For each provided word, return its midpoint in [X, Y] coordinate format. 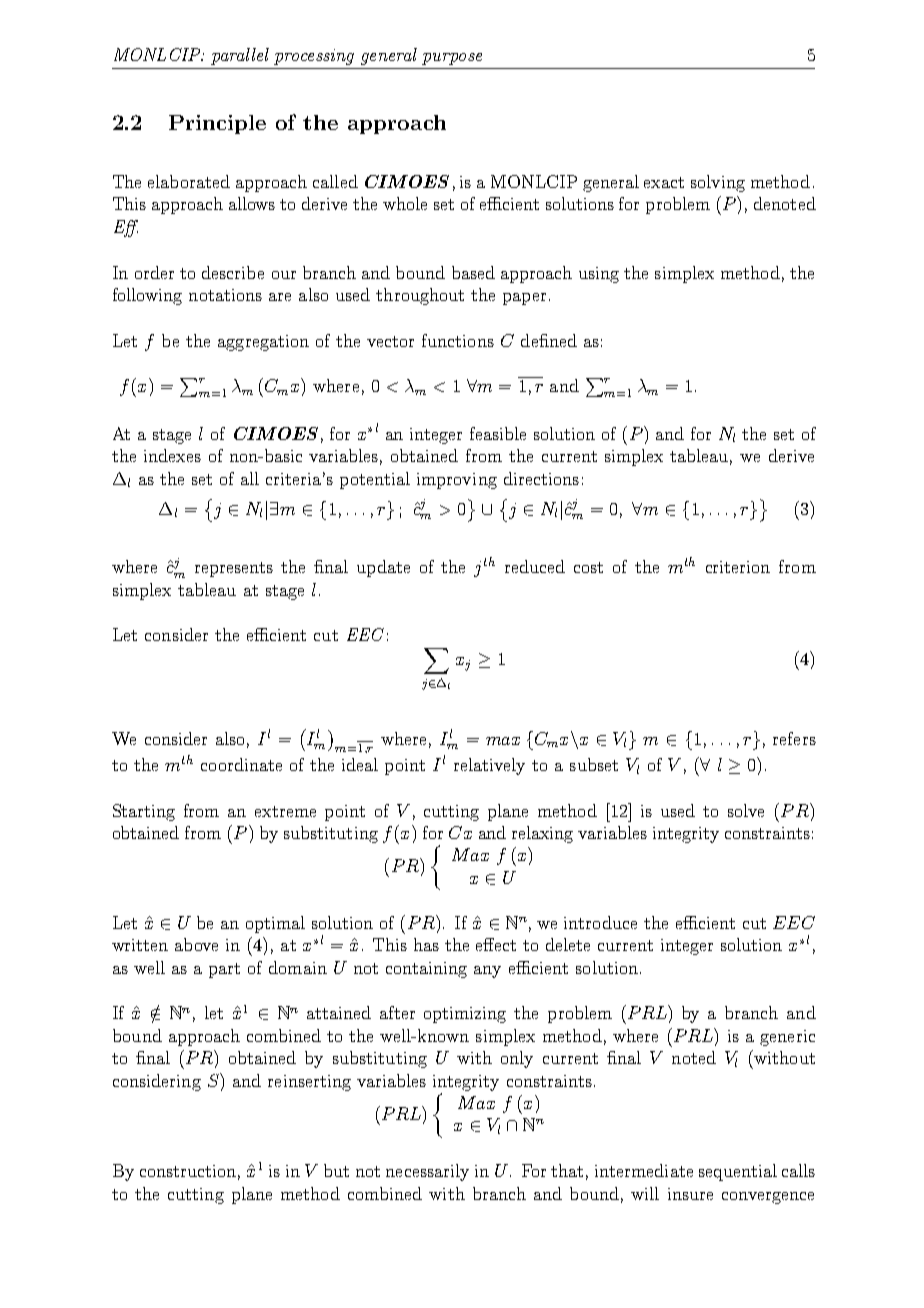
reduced [535, 566]
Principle [217, 124]
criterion [738, 567]
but [336, 1170]
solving [718, 183]
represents [234, 569]
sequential [738, 1172]
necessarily [427, 1172]
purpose [452, 59]
